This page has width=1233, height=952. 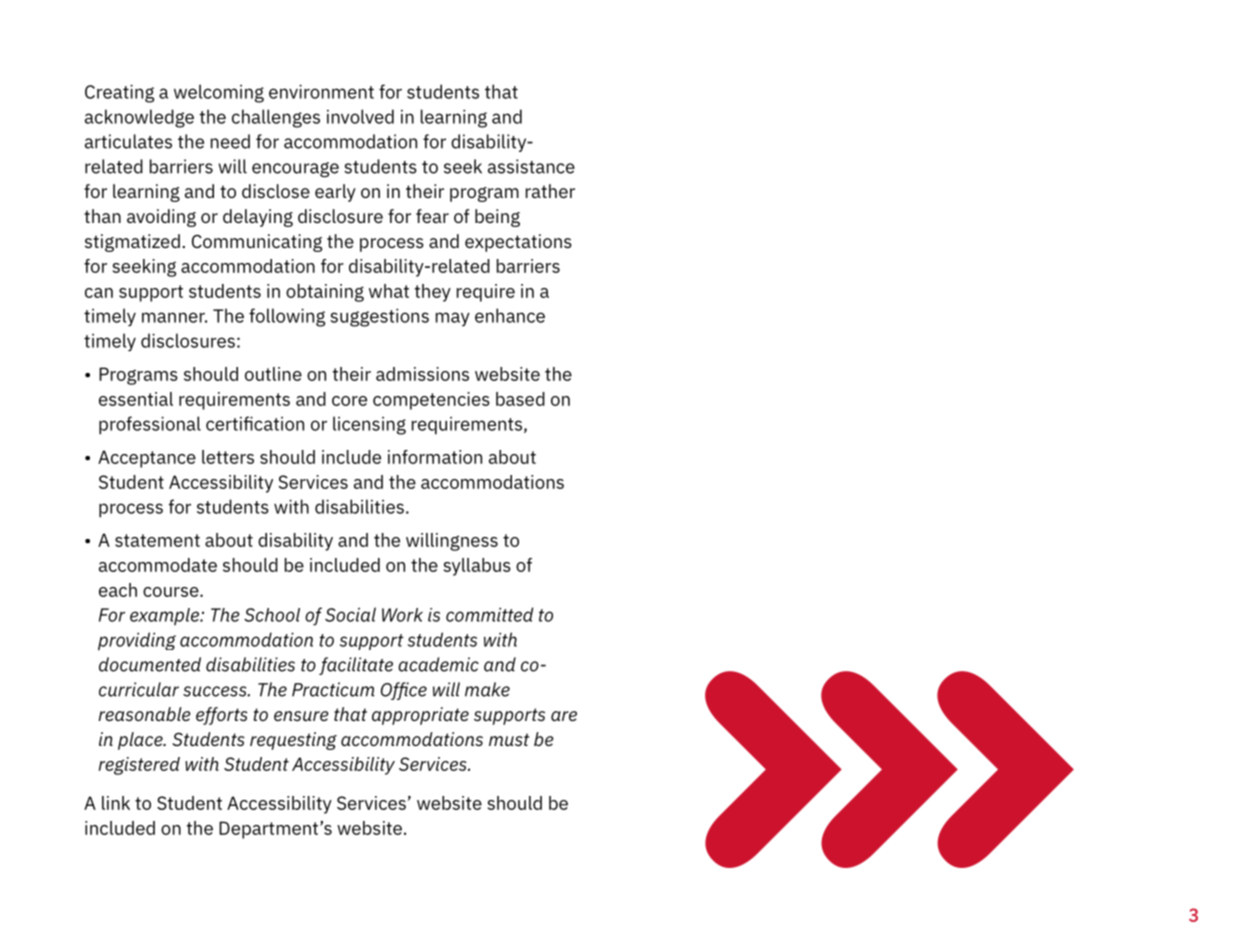 I want to click on requesting, so click(x=293, y=741).
